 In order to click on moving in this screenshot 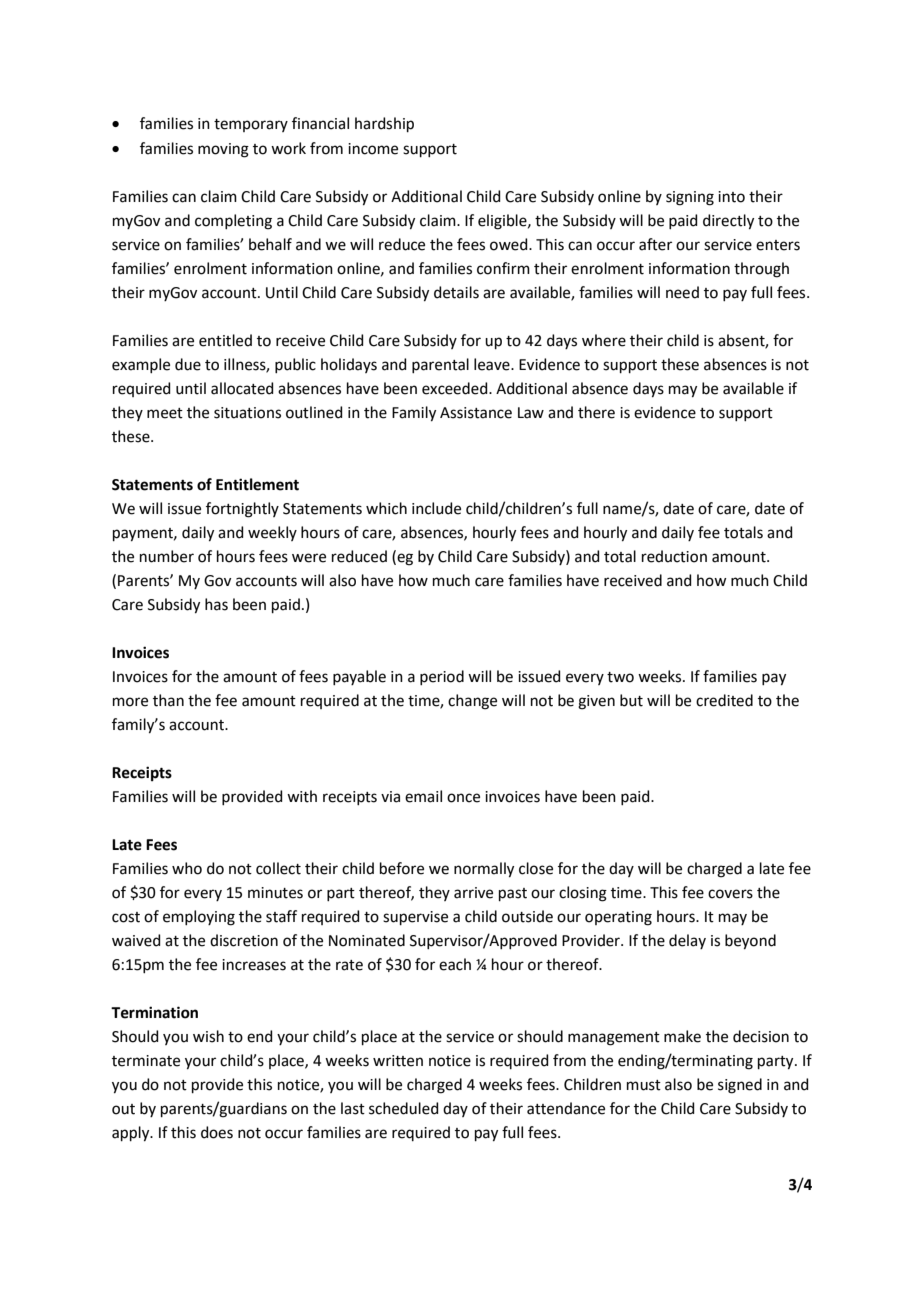, I will do `click(223, 150)`.
